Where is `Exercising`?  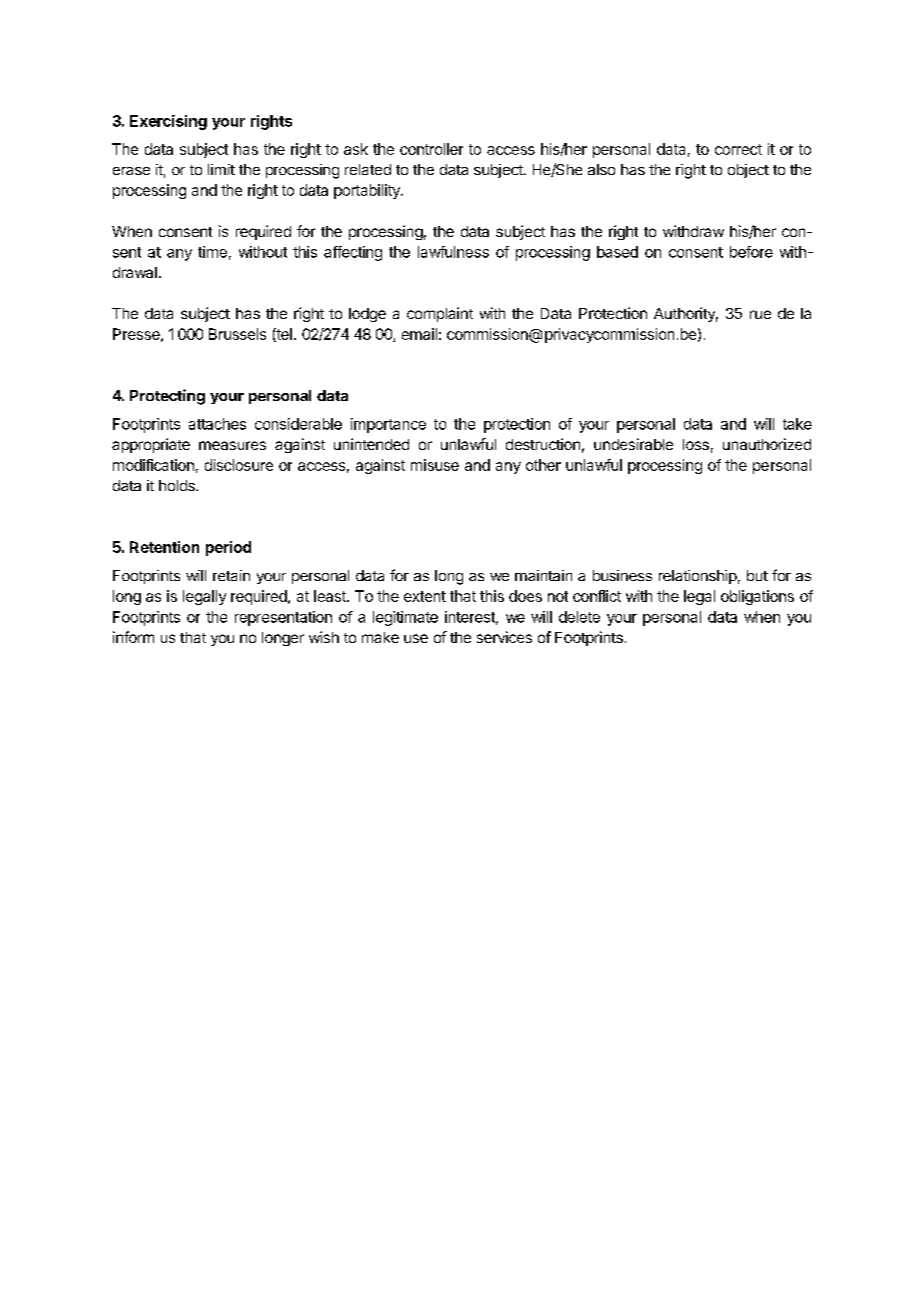
Exercising is located at coordinates (168, 122).
